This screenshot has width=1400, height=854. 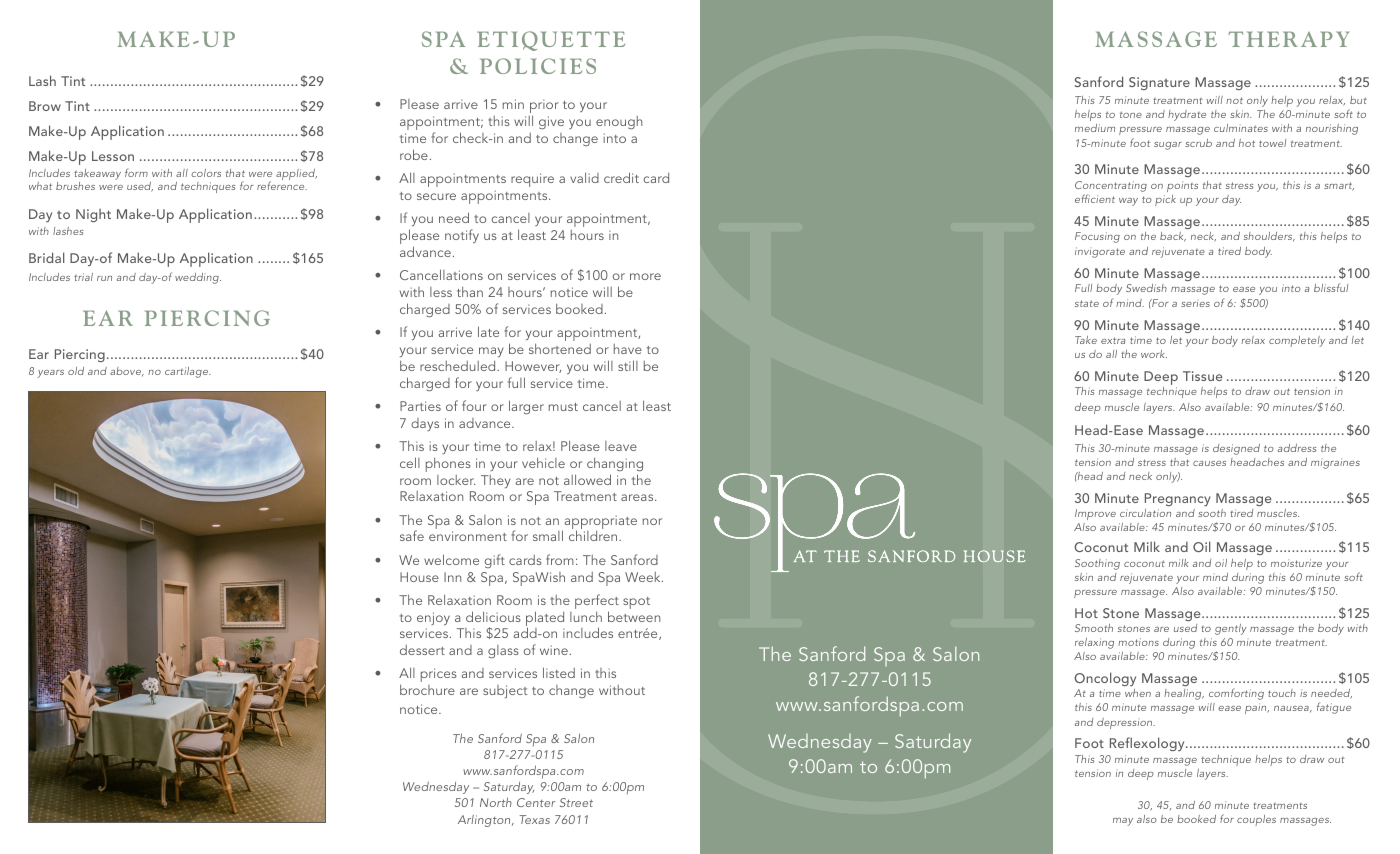 What do you see at coordinates (188, 372) in the screenshot?
I see `cartilage` at bounding box center [188, 372].
